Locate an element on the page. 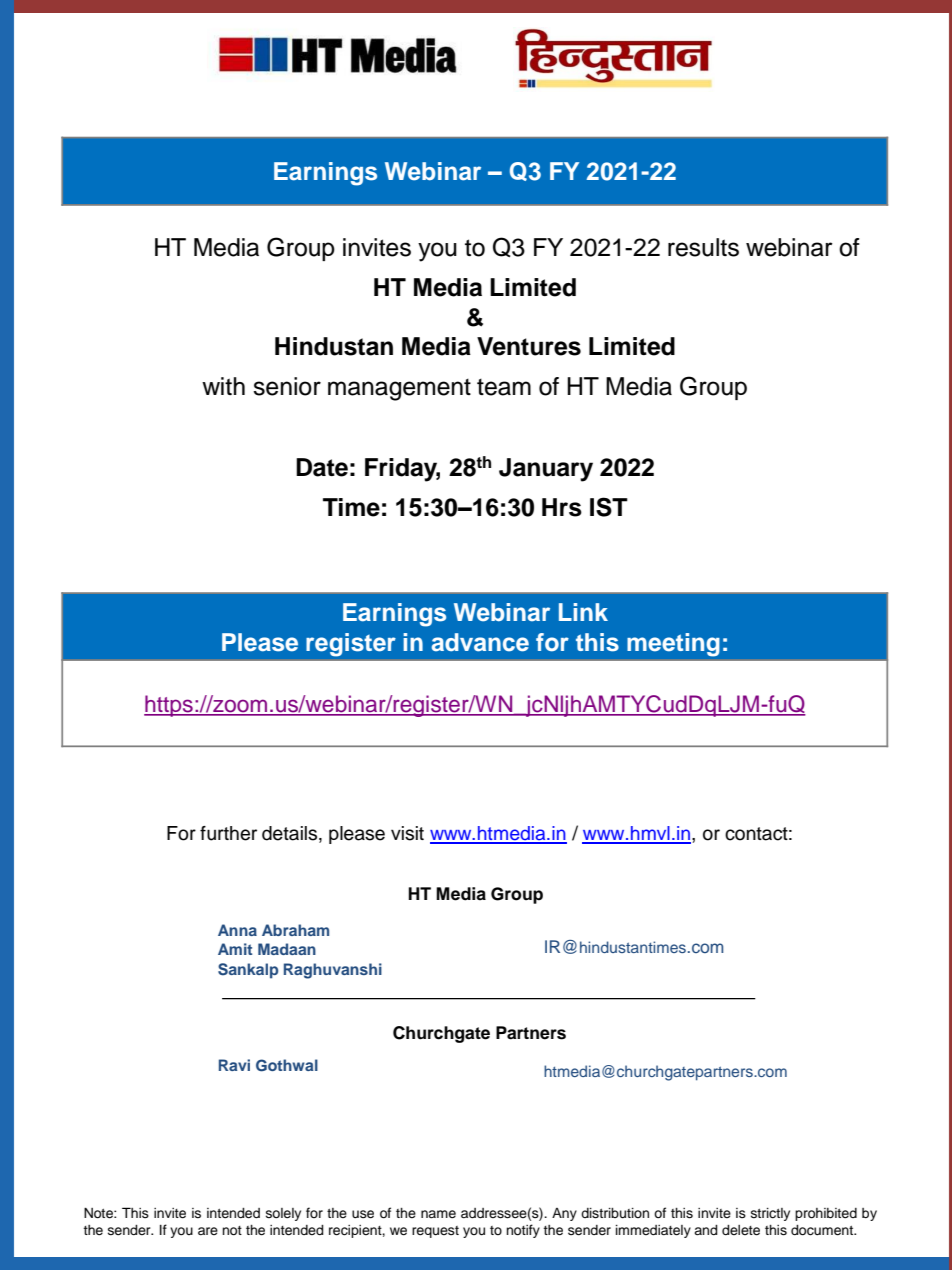 The width and height of the page is (952, 1270). Ventures is located at coordinates (529, 346).
